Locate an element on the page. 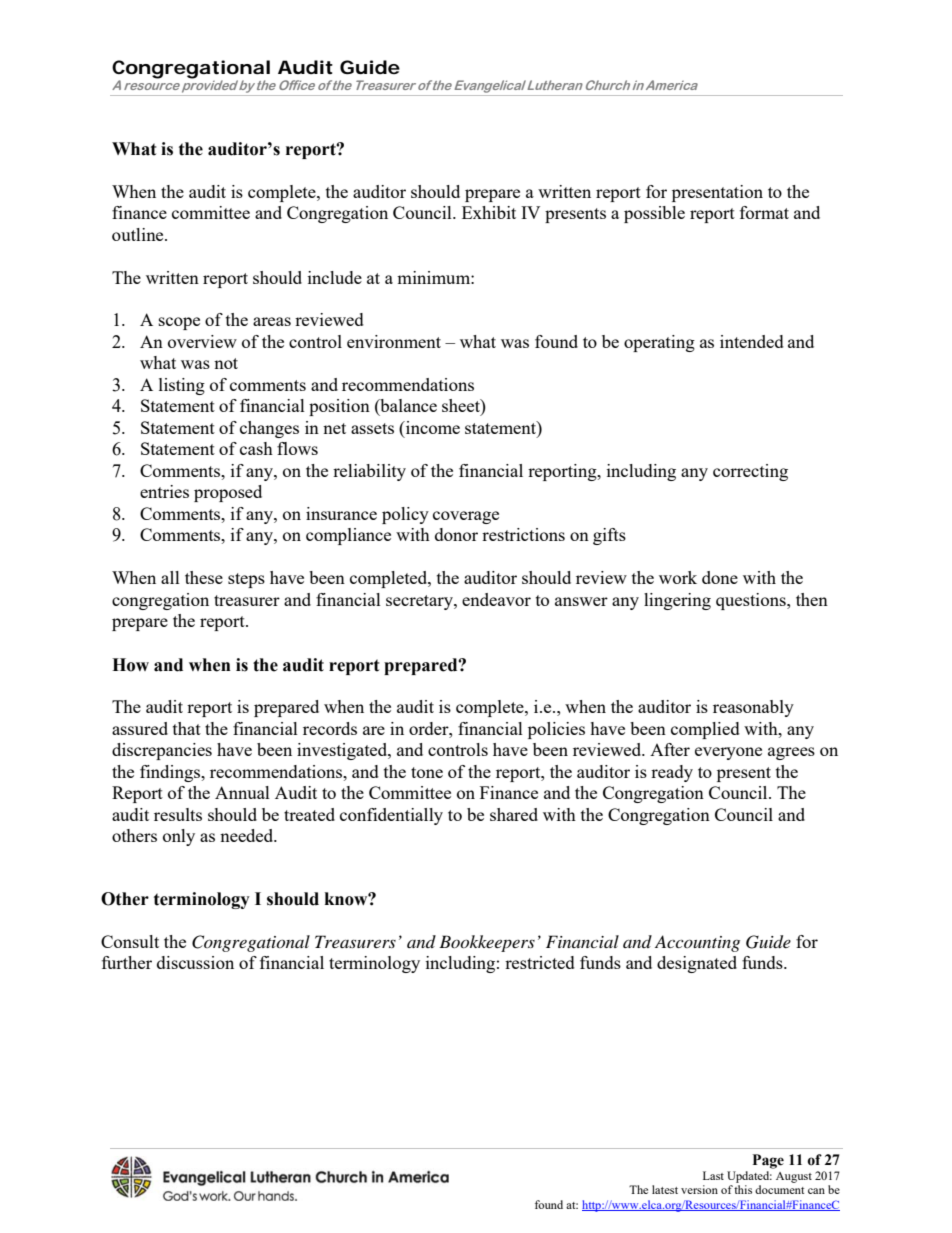 The image size is (952, 1233). policies is located at coordinates (556, 730).
